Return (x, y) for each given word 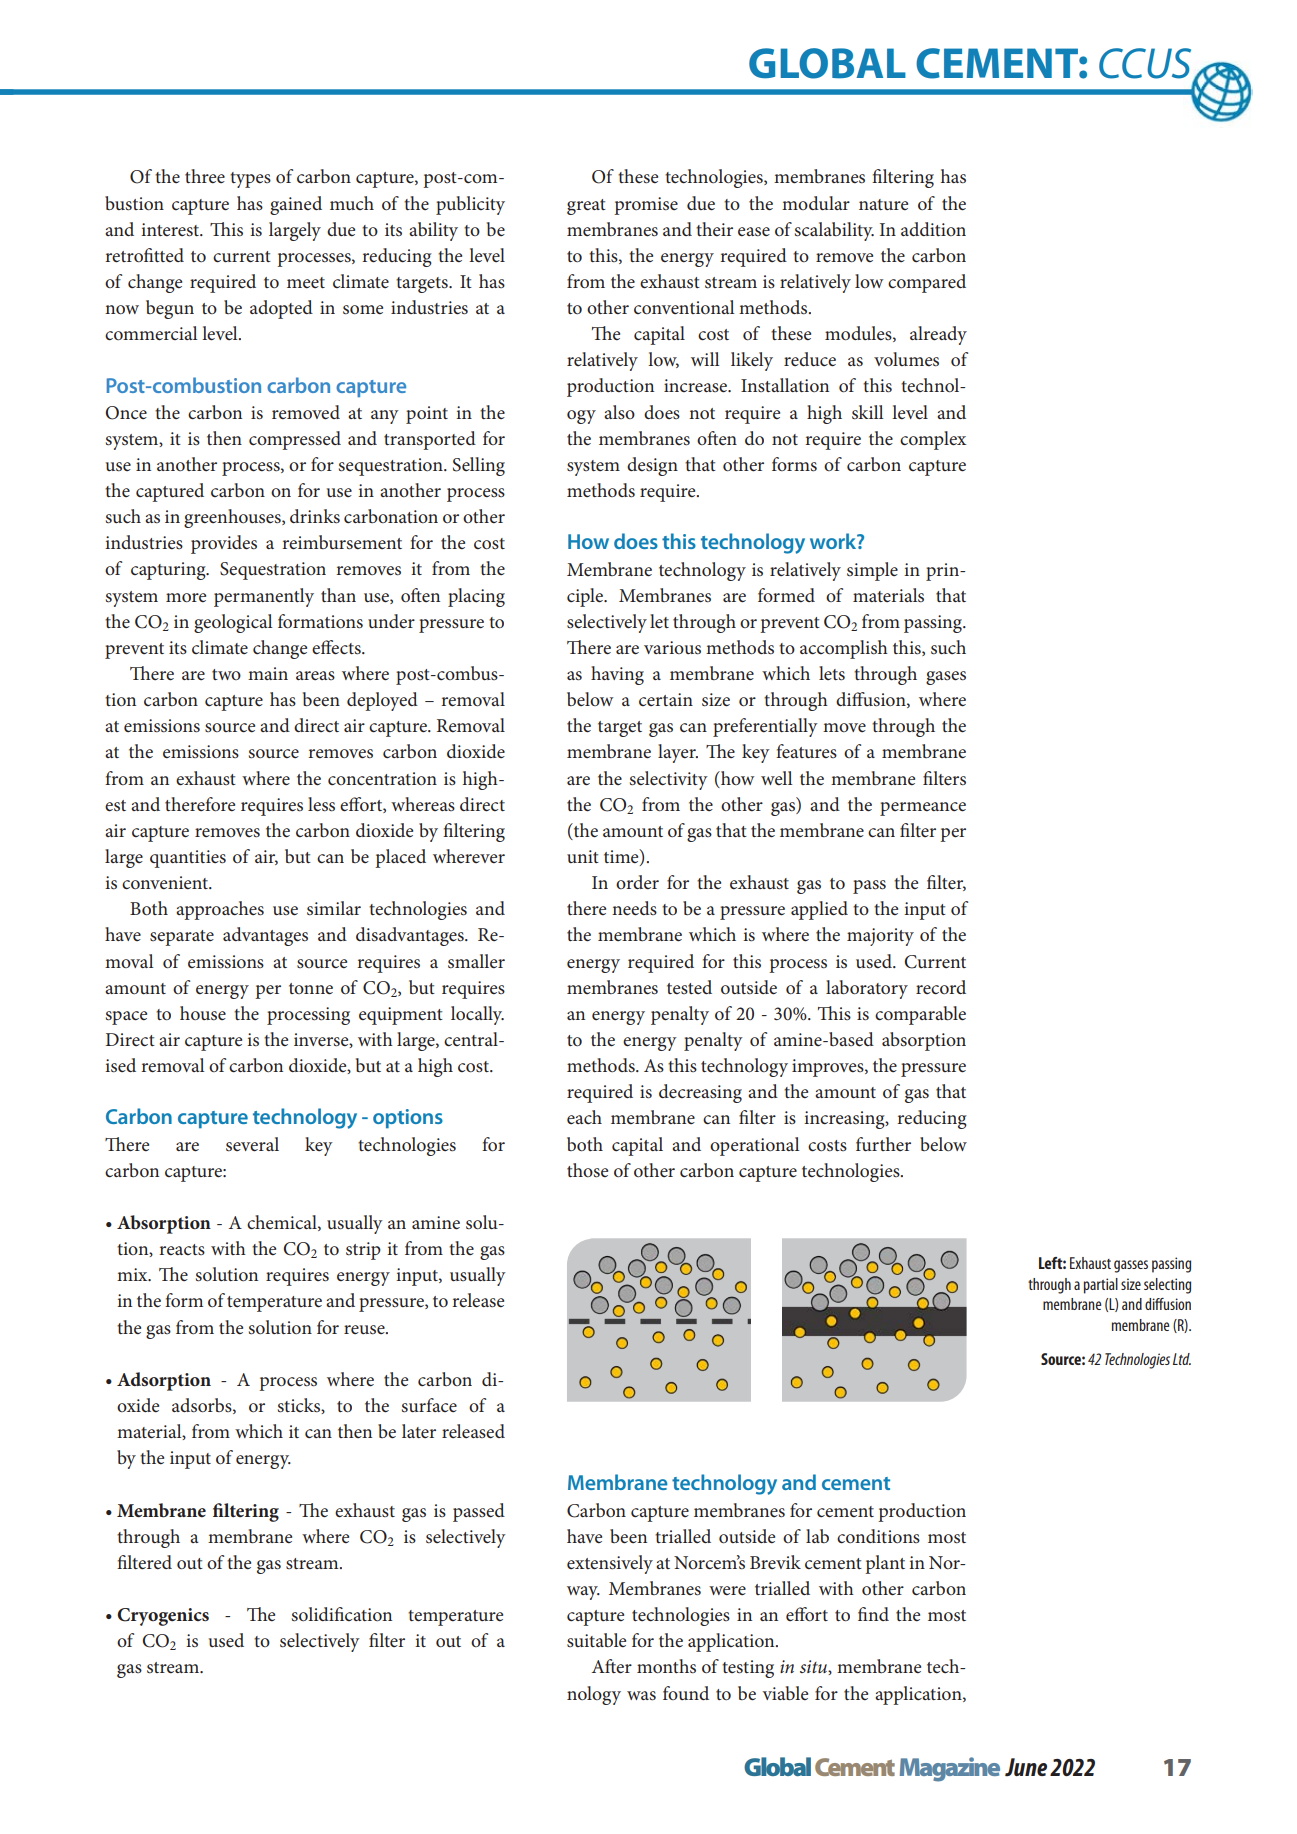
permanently (264, 597)
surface (429, 1405)
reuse (365, 1330)
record (941, 987)
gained (296, 205)
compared (927, 283)
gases (946, 678)
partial (1100, 1286)
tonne (311, 989)
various (672, 648)
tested (689, 987)
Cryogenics (163, 1617)
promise (646, 206)
